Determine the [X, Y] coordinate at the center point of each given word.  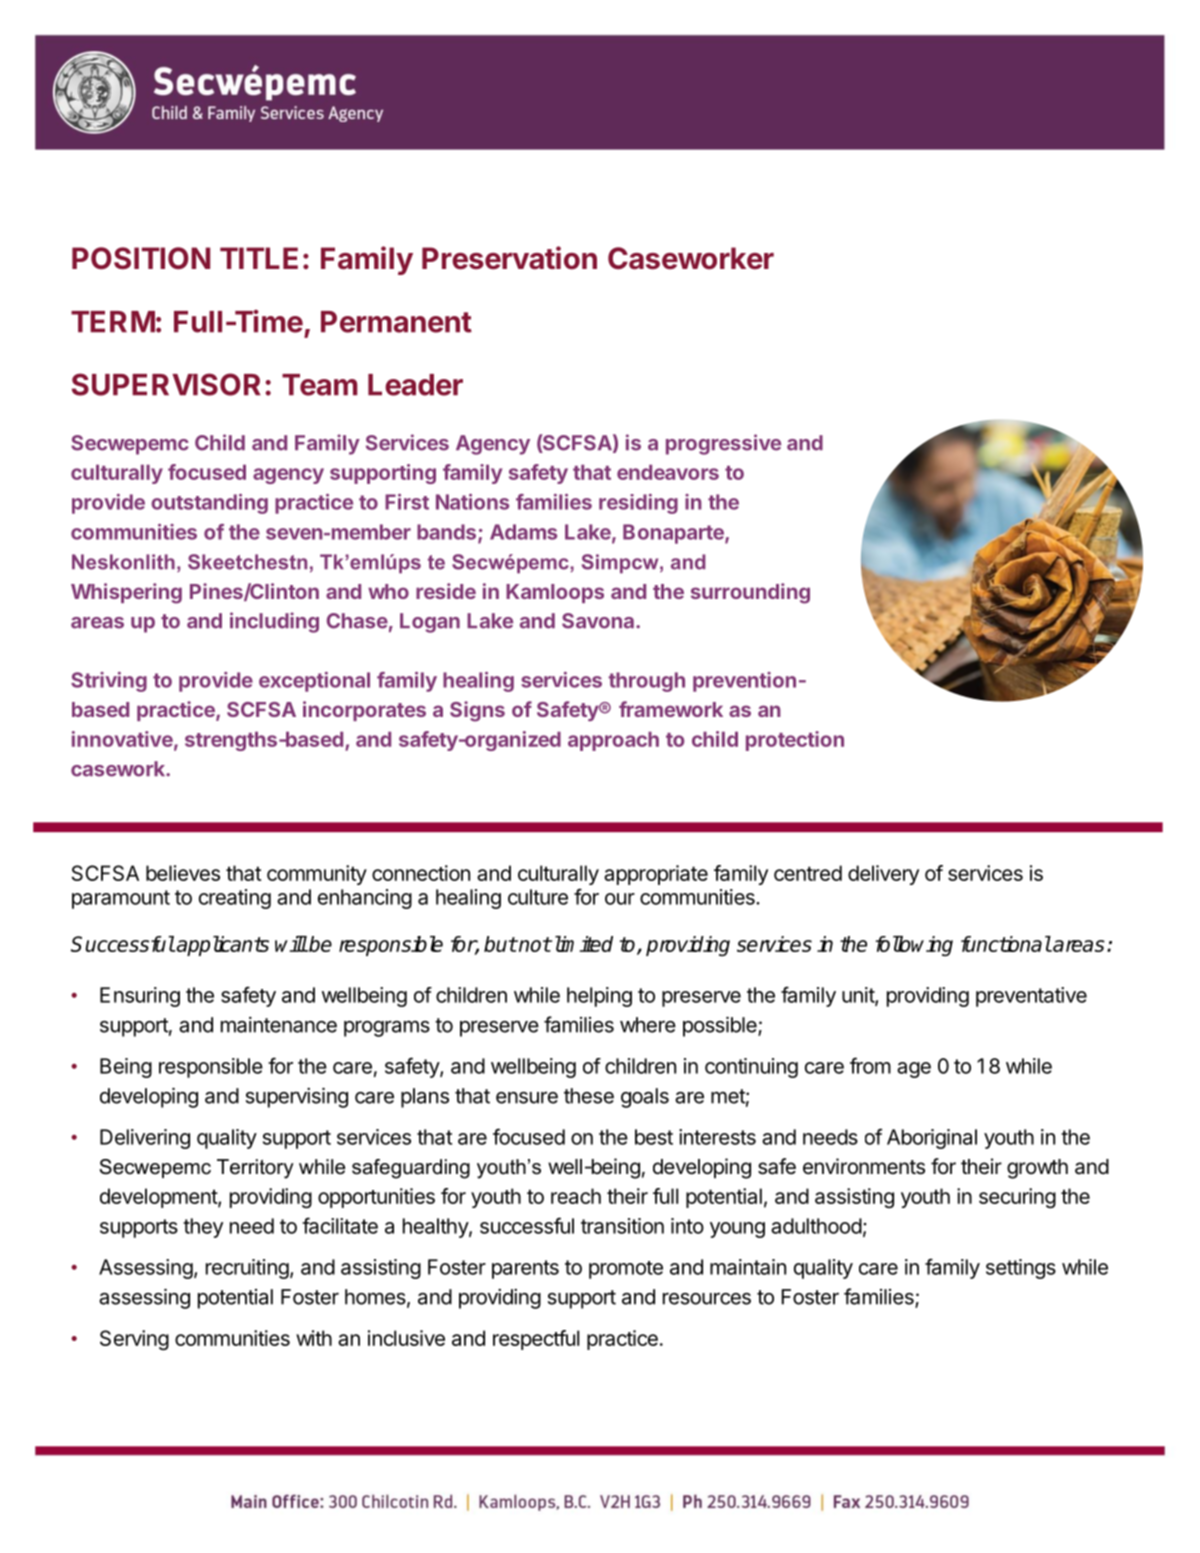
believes [183, 873]
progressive [723, 444]
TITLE [259, 258]
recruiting [247, 1269]
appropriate [656, 875]
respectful [536, 1340]
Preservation [509, 258]
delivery [883, 875]
